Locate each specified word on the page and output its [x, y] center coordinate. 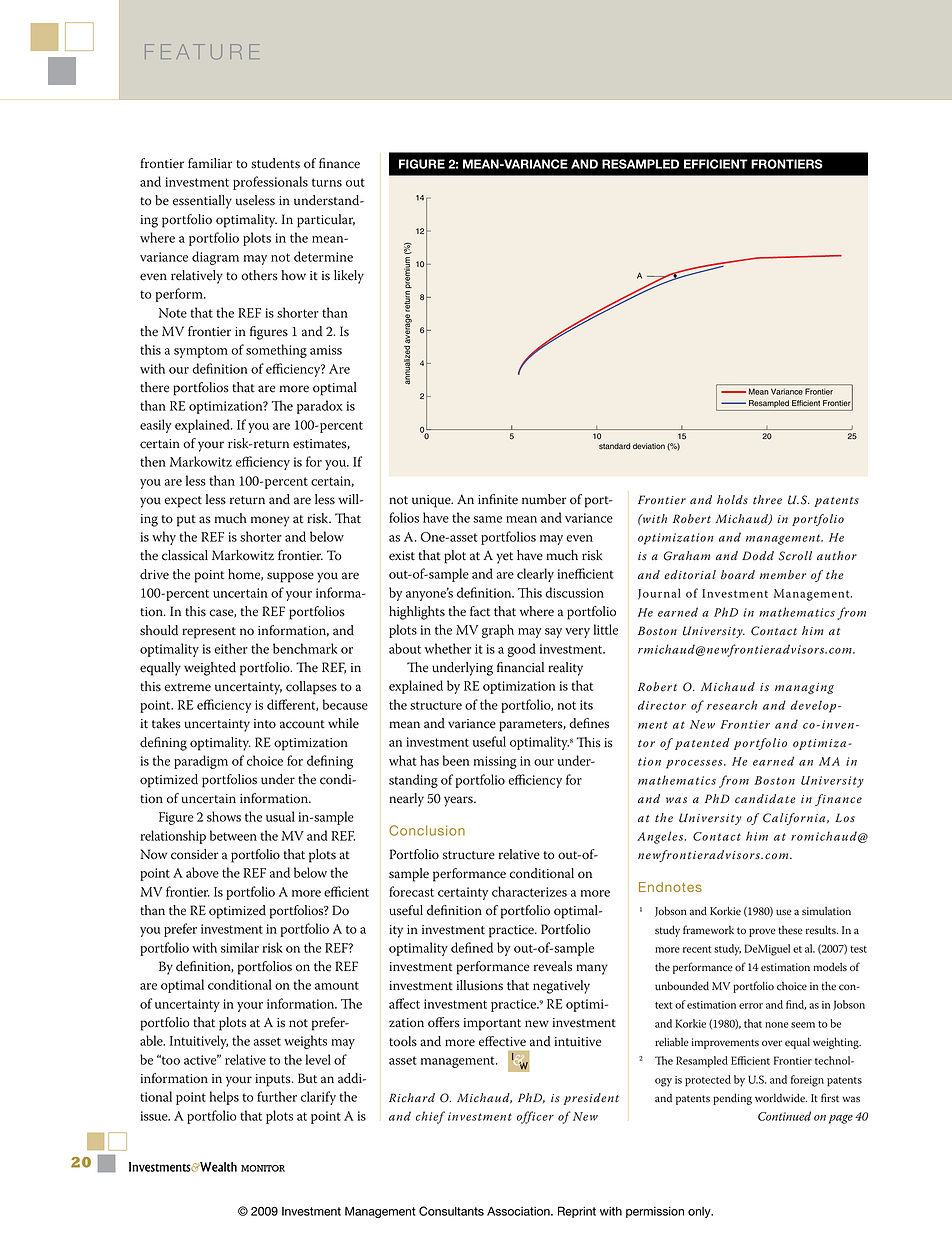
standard [614, 446]
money [270, 521]
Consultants [451, 1211]
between [233, 835]
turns [327, 182]
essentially [202, 202]
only [700, 1212]
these [790, 930]
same [487, 519]
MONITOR [263, 1168]
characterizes [529, 891]
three [767, 500]
